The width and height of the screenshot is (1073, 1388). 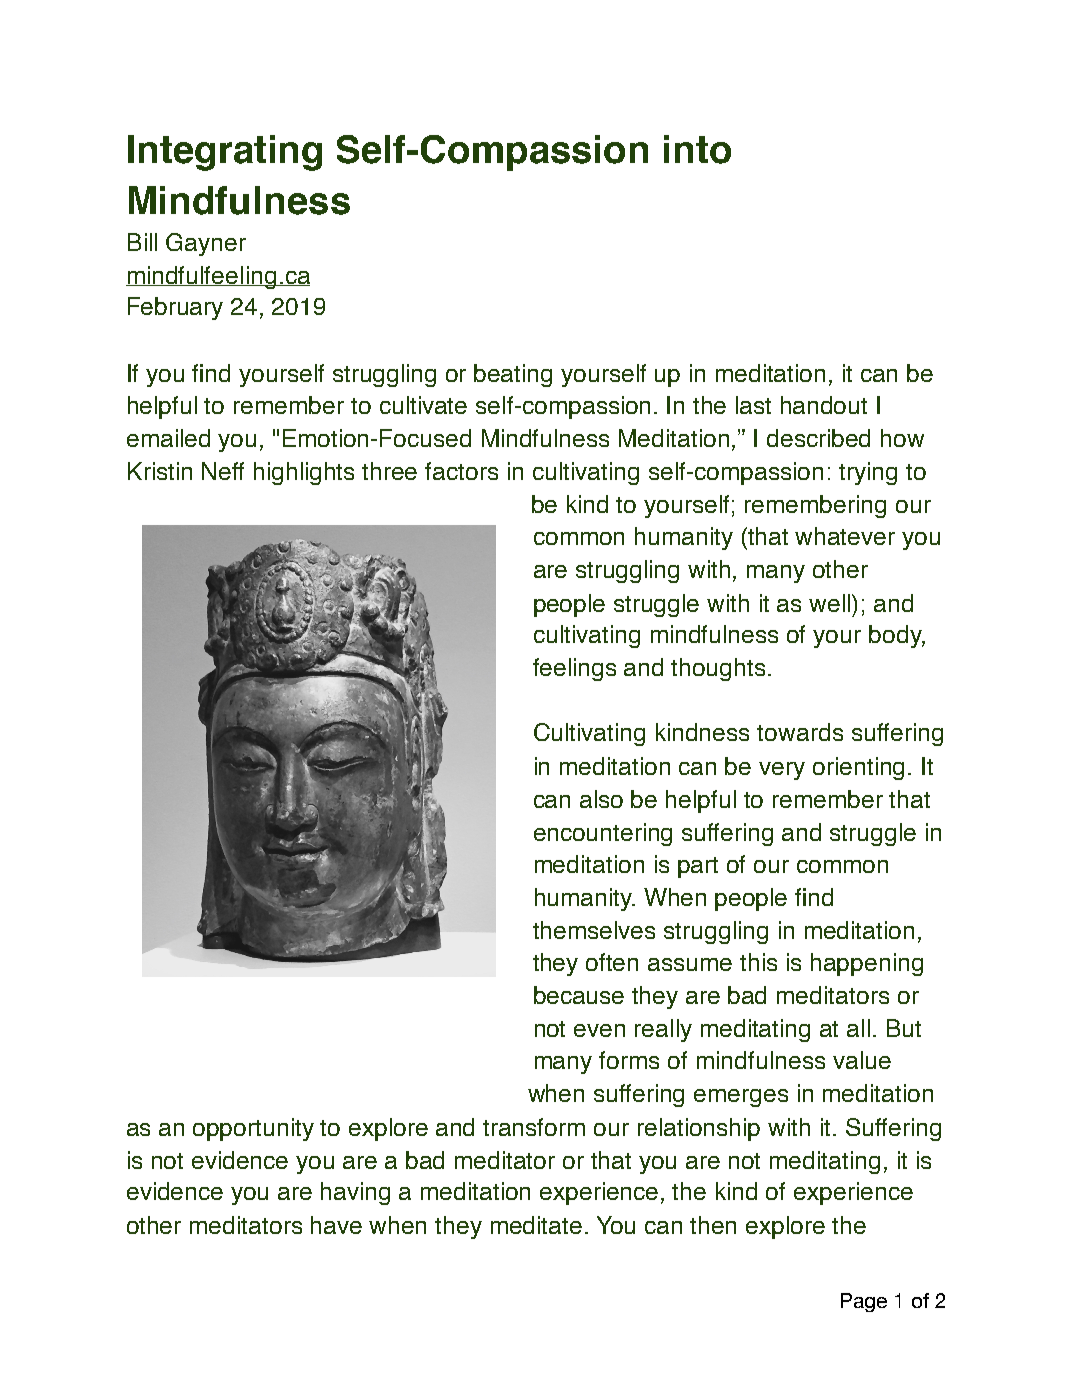 I want to click on have, so click(x=336, y=1225).
